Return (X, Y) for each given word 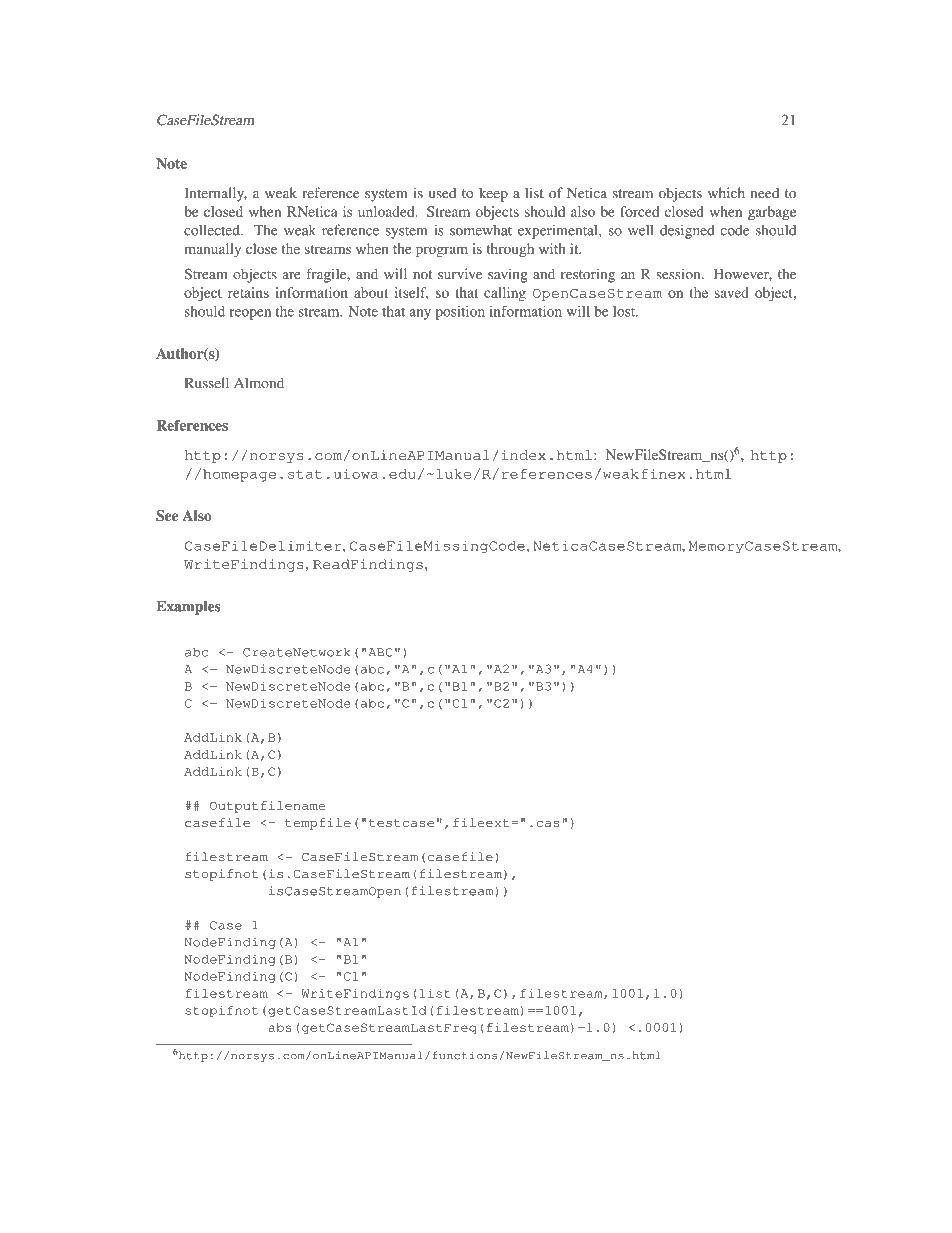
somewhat (481, 230)
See (167, 515)
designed (687, 231)
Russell (207, 383)
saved (732, 292)
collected (213, 230)
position (460, 313)
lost (625, 311)
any (420, 314)
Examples (188, 608)
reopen (250, 314)
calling (505, 294)
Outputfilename (268, 807)
